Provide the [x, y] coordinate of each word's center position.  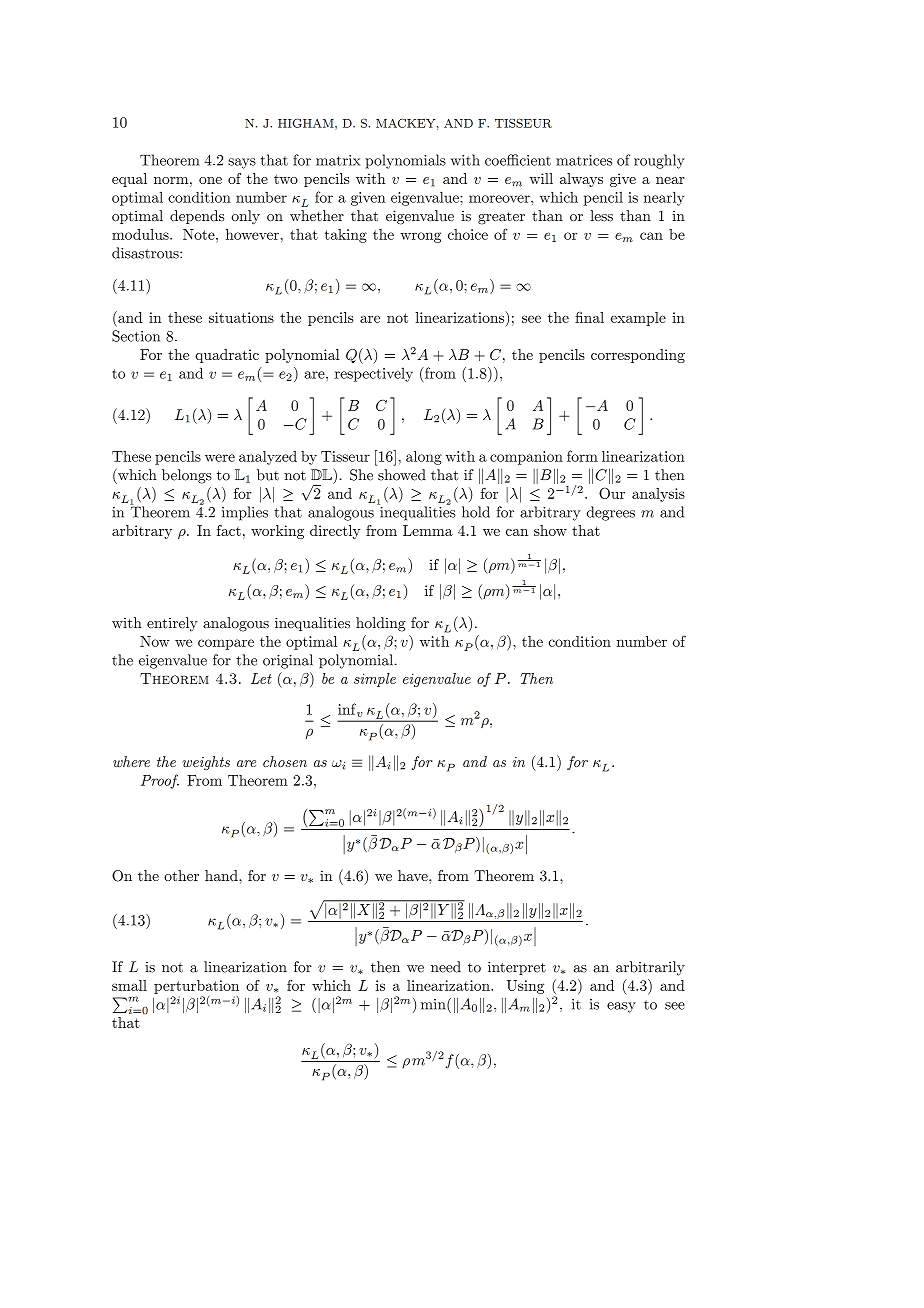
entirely [172, 624]
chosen [285, 761]
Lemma [428, 530]
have [414, 875]
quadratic [227, 356]
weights [206, 763]
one [210, 180]
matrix [338, 160]
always [581, 180]
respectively [374, 374]
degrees [611, 513]
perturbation [196, 987]
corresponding [638, 356]
